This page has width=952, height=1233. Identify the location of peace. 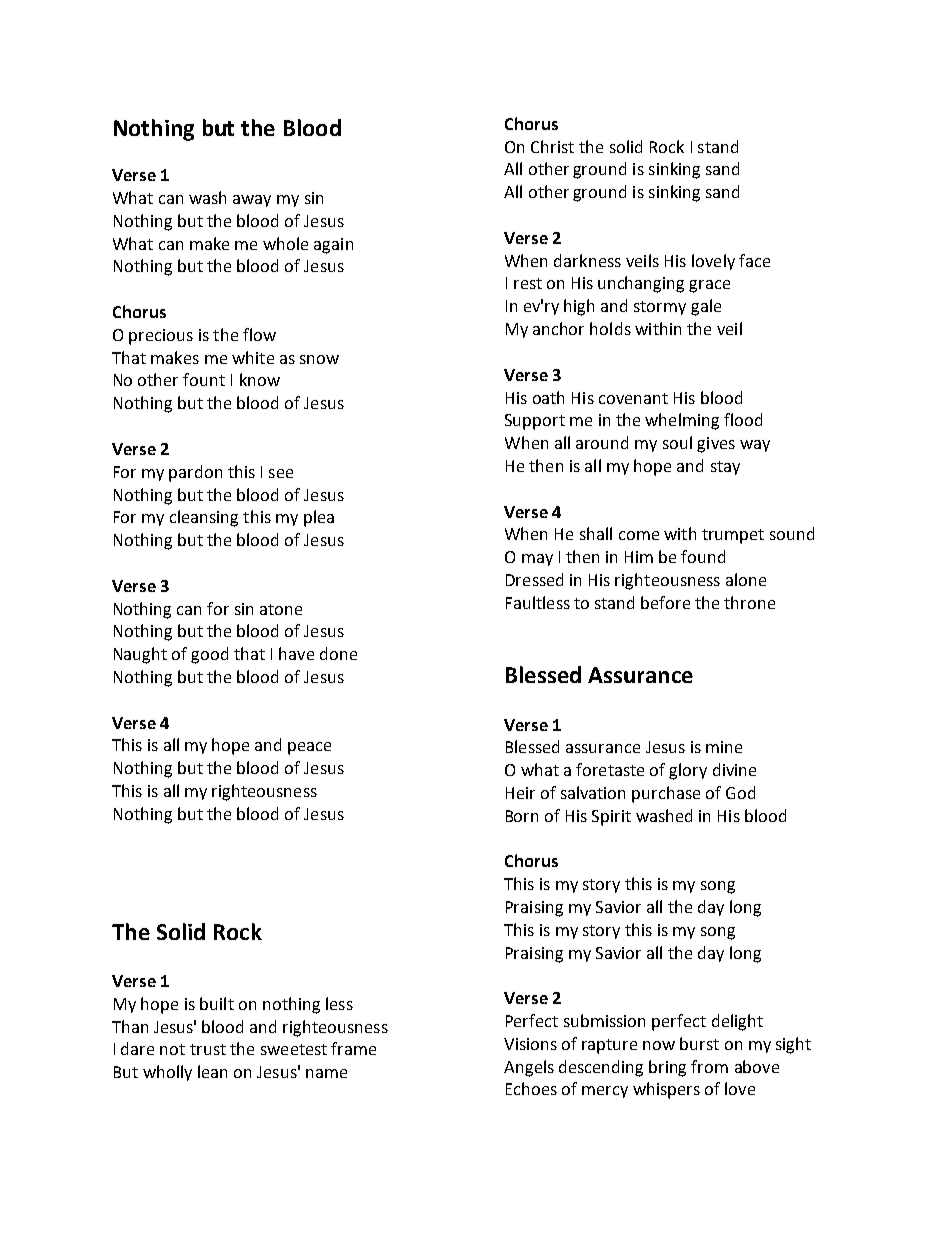
(309, 748).
